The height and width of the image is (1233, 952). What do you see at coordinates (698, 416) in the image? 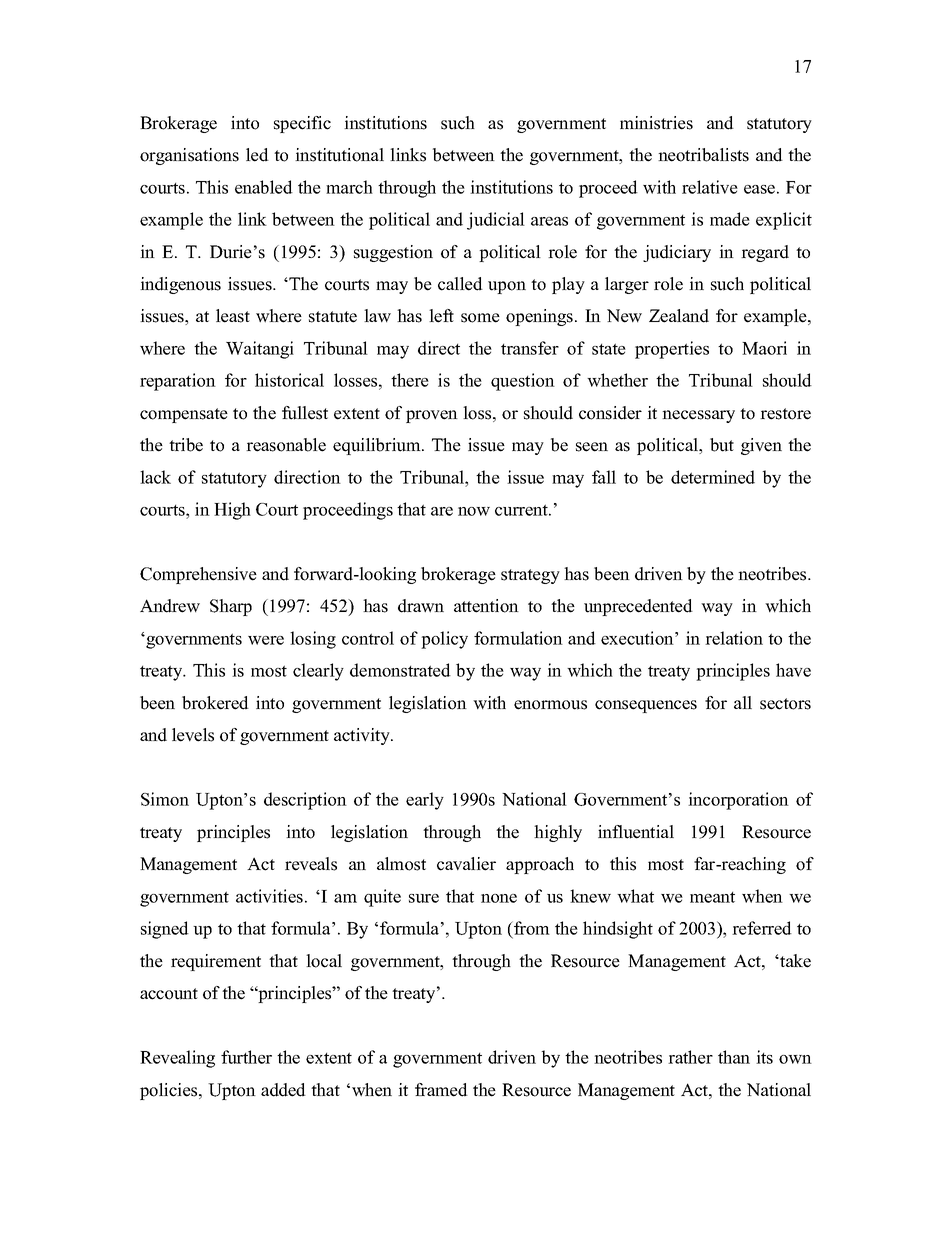
I see `necessary` at bounding box center [698, 416].
